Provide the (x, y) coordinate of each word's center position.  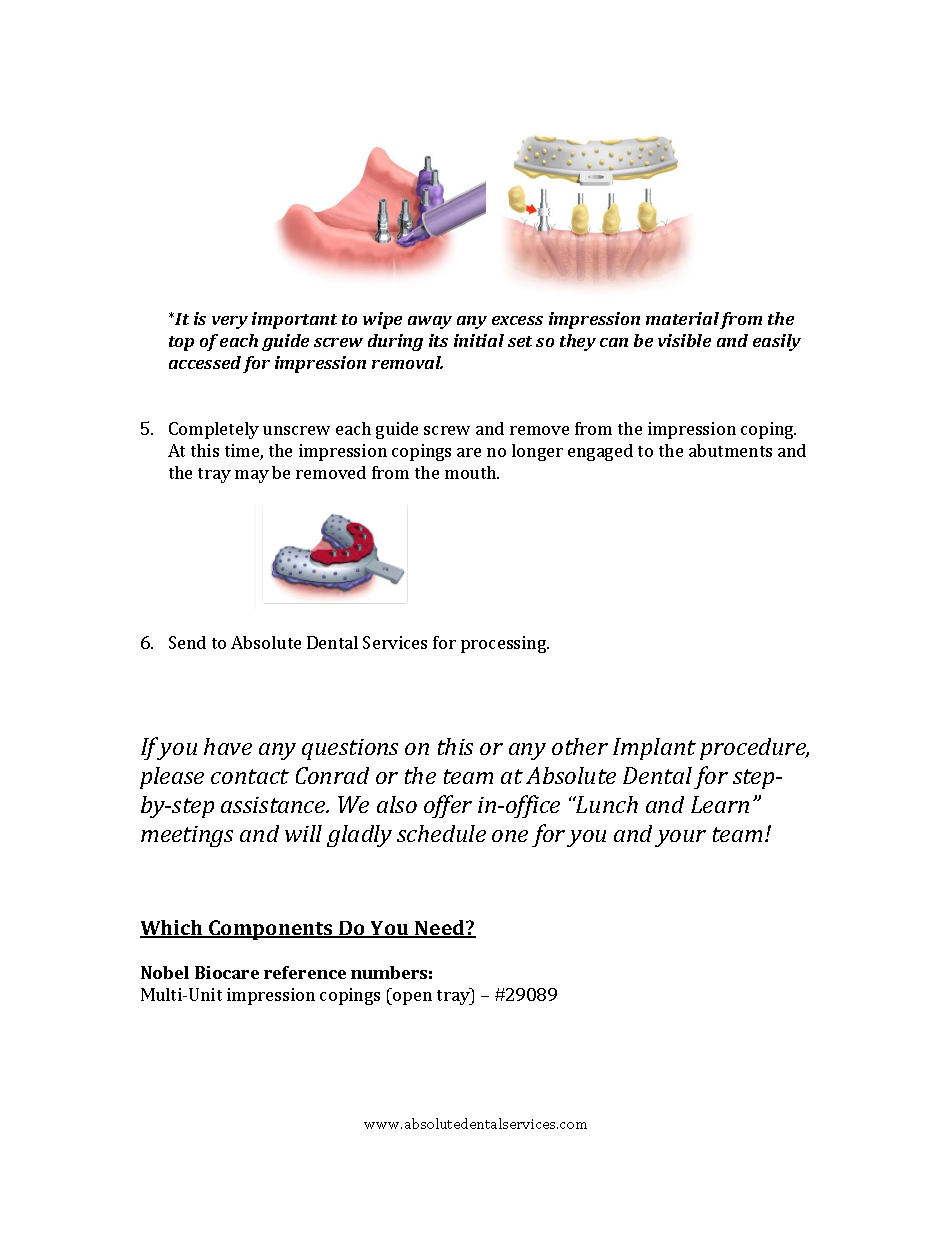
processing (505, 644)
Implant (654, 749)
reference (305, 972)
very (230, 322)
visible (684, 340)
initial (479, 340)
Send (187, 642)
